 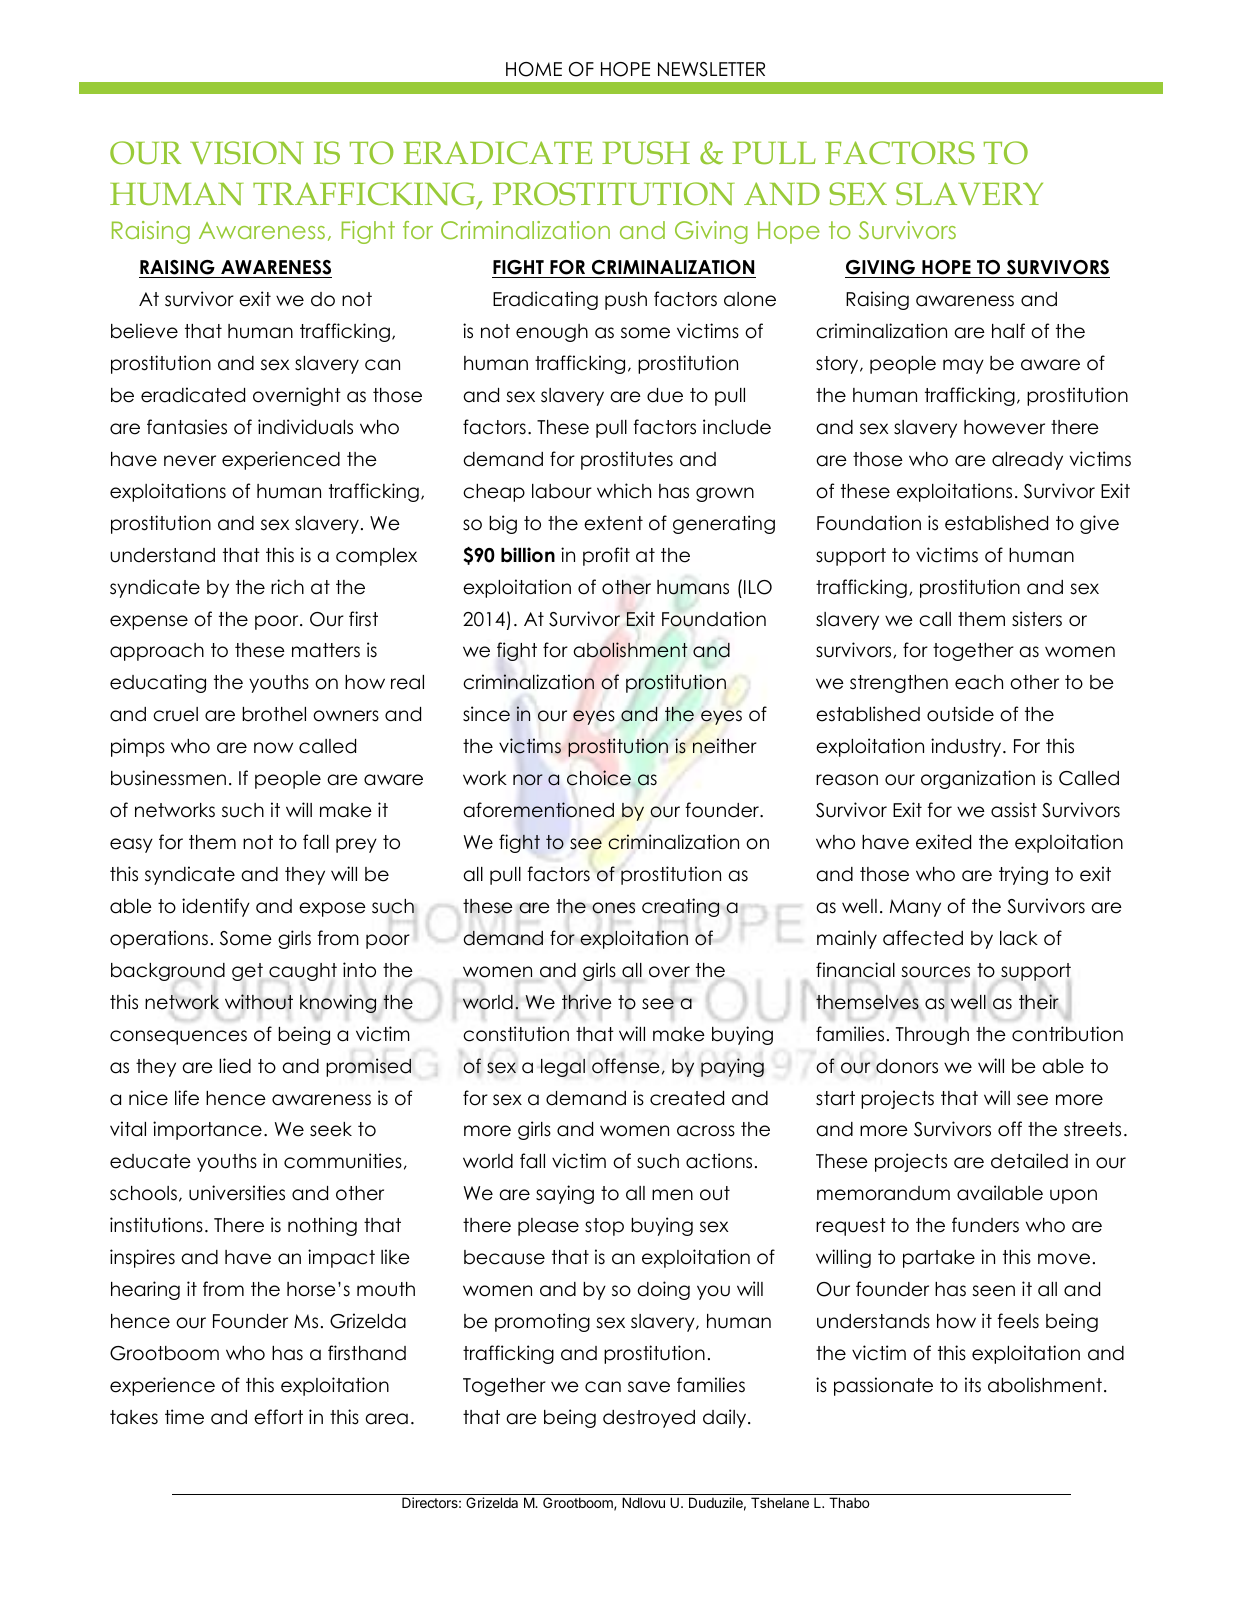 What do you see at coordinates (274, 714) in the document?
I see `brothel` at bounding box center [274, 714].
